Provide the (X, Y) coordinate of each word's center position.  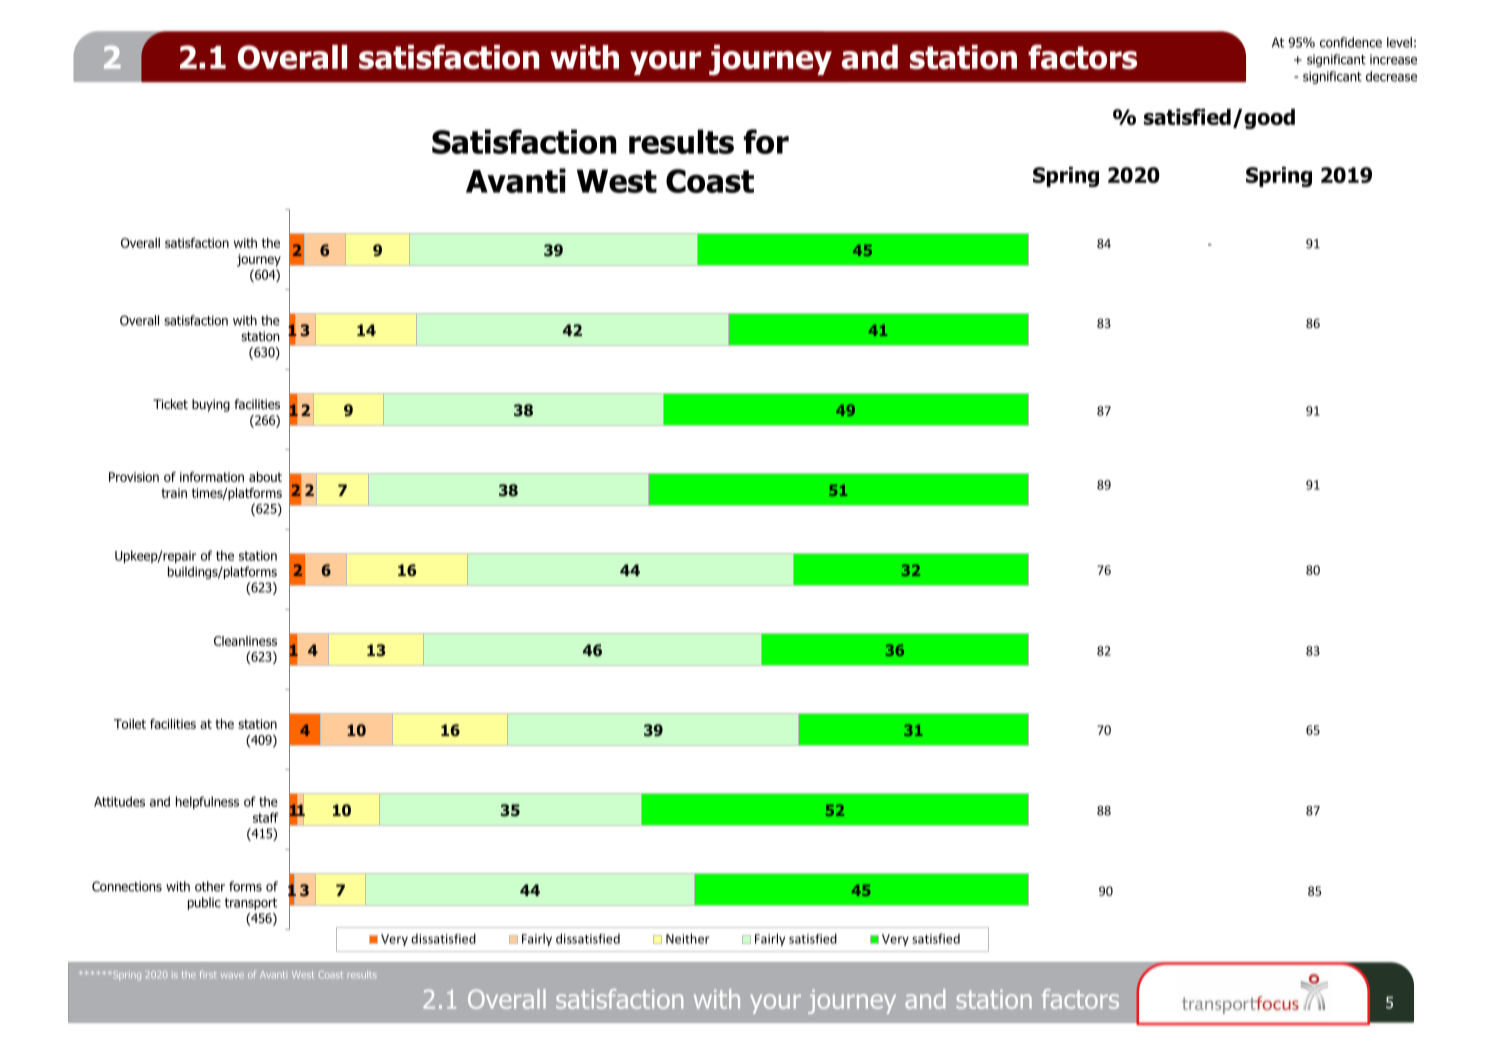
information (212, 477)
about (265, 477)
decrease (1391, 76)
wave (232, 975)
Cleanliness (245, 641)
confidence (1351, 42)
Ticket (170, 404)
